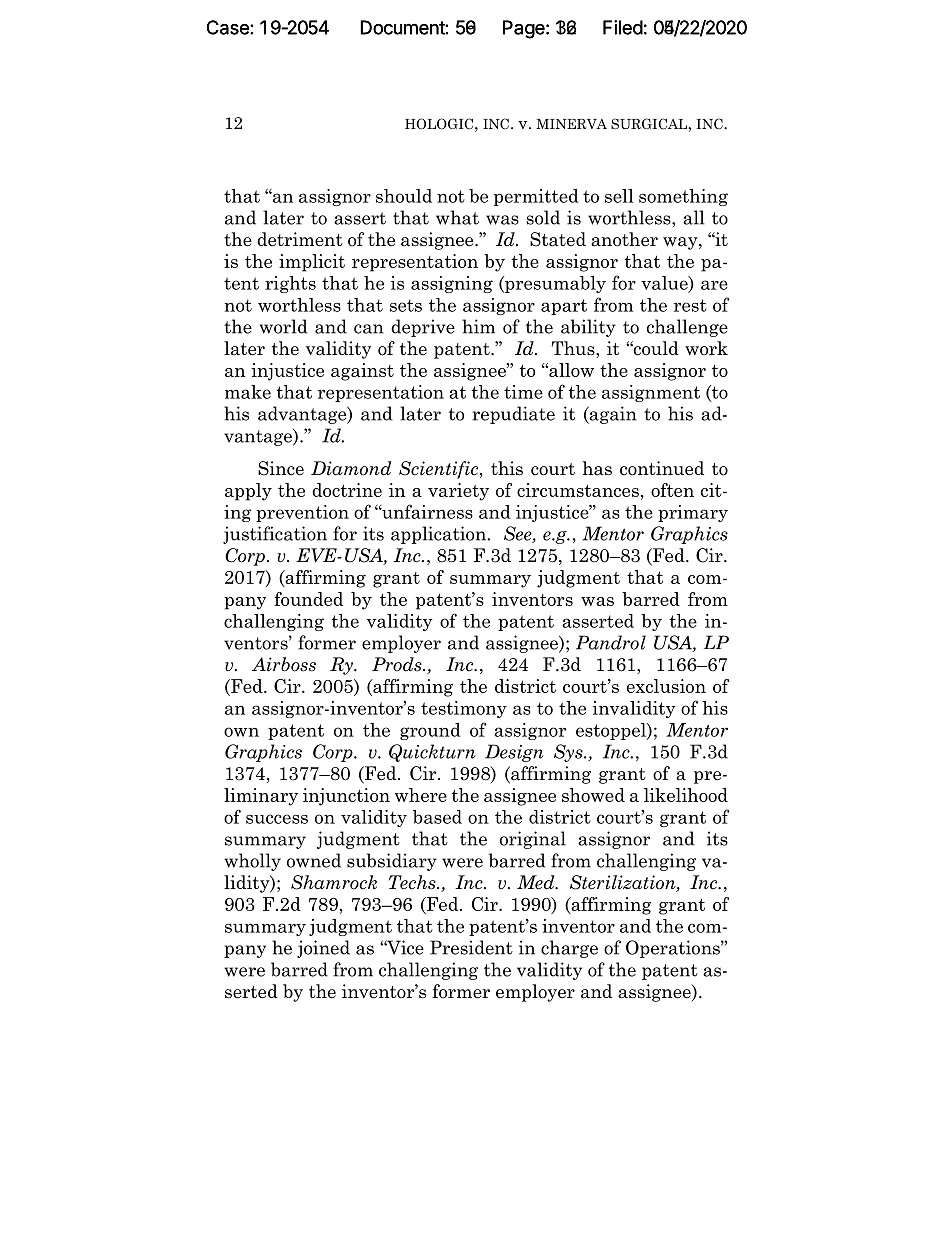  I want to click on something, so click(683, 197).
